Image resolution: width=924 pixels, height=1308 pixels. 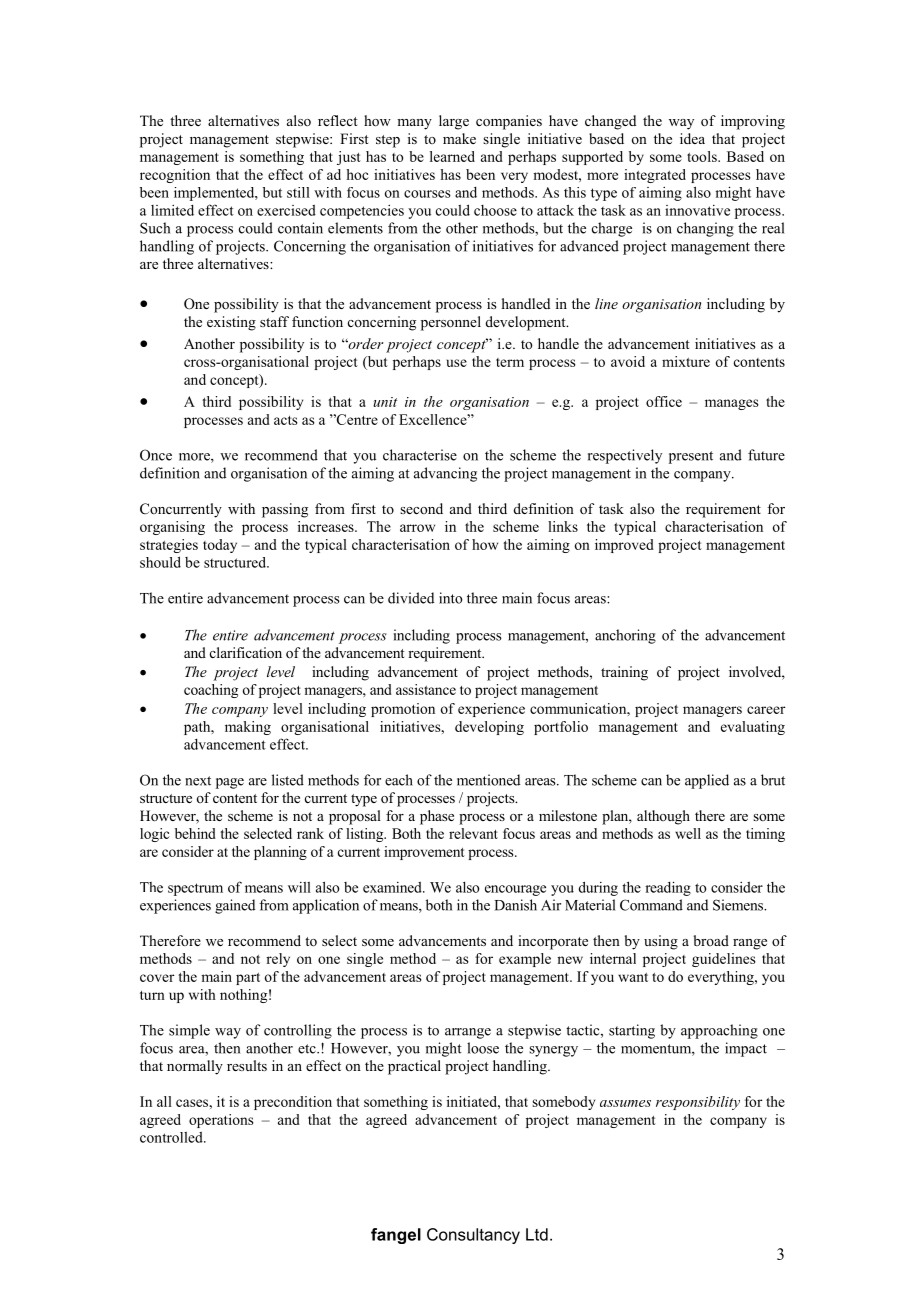 I want to click on controlled, so click(x=172, y=1137).
